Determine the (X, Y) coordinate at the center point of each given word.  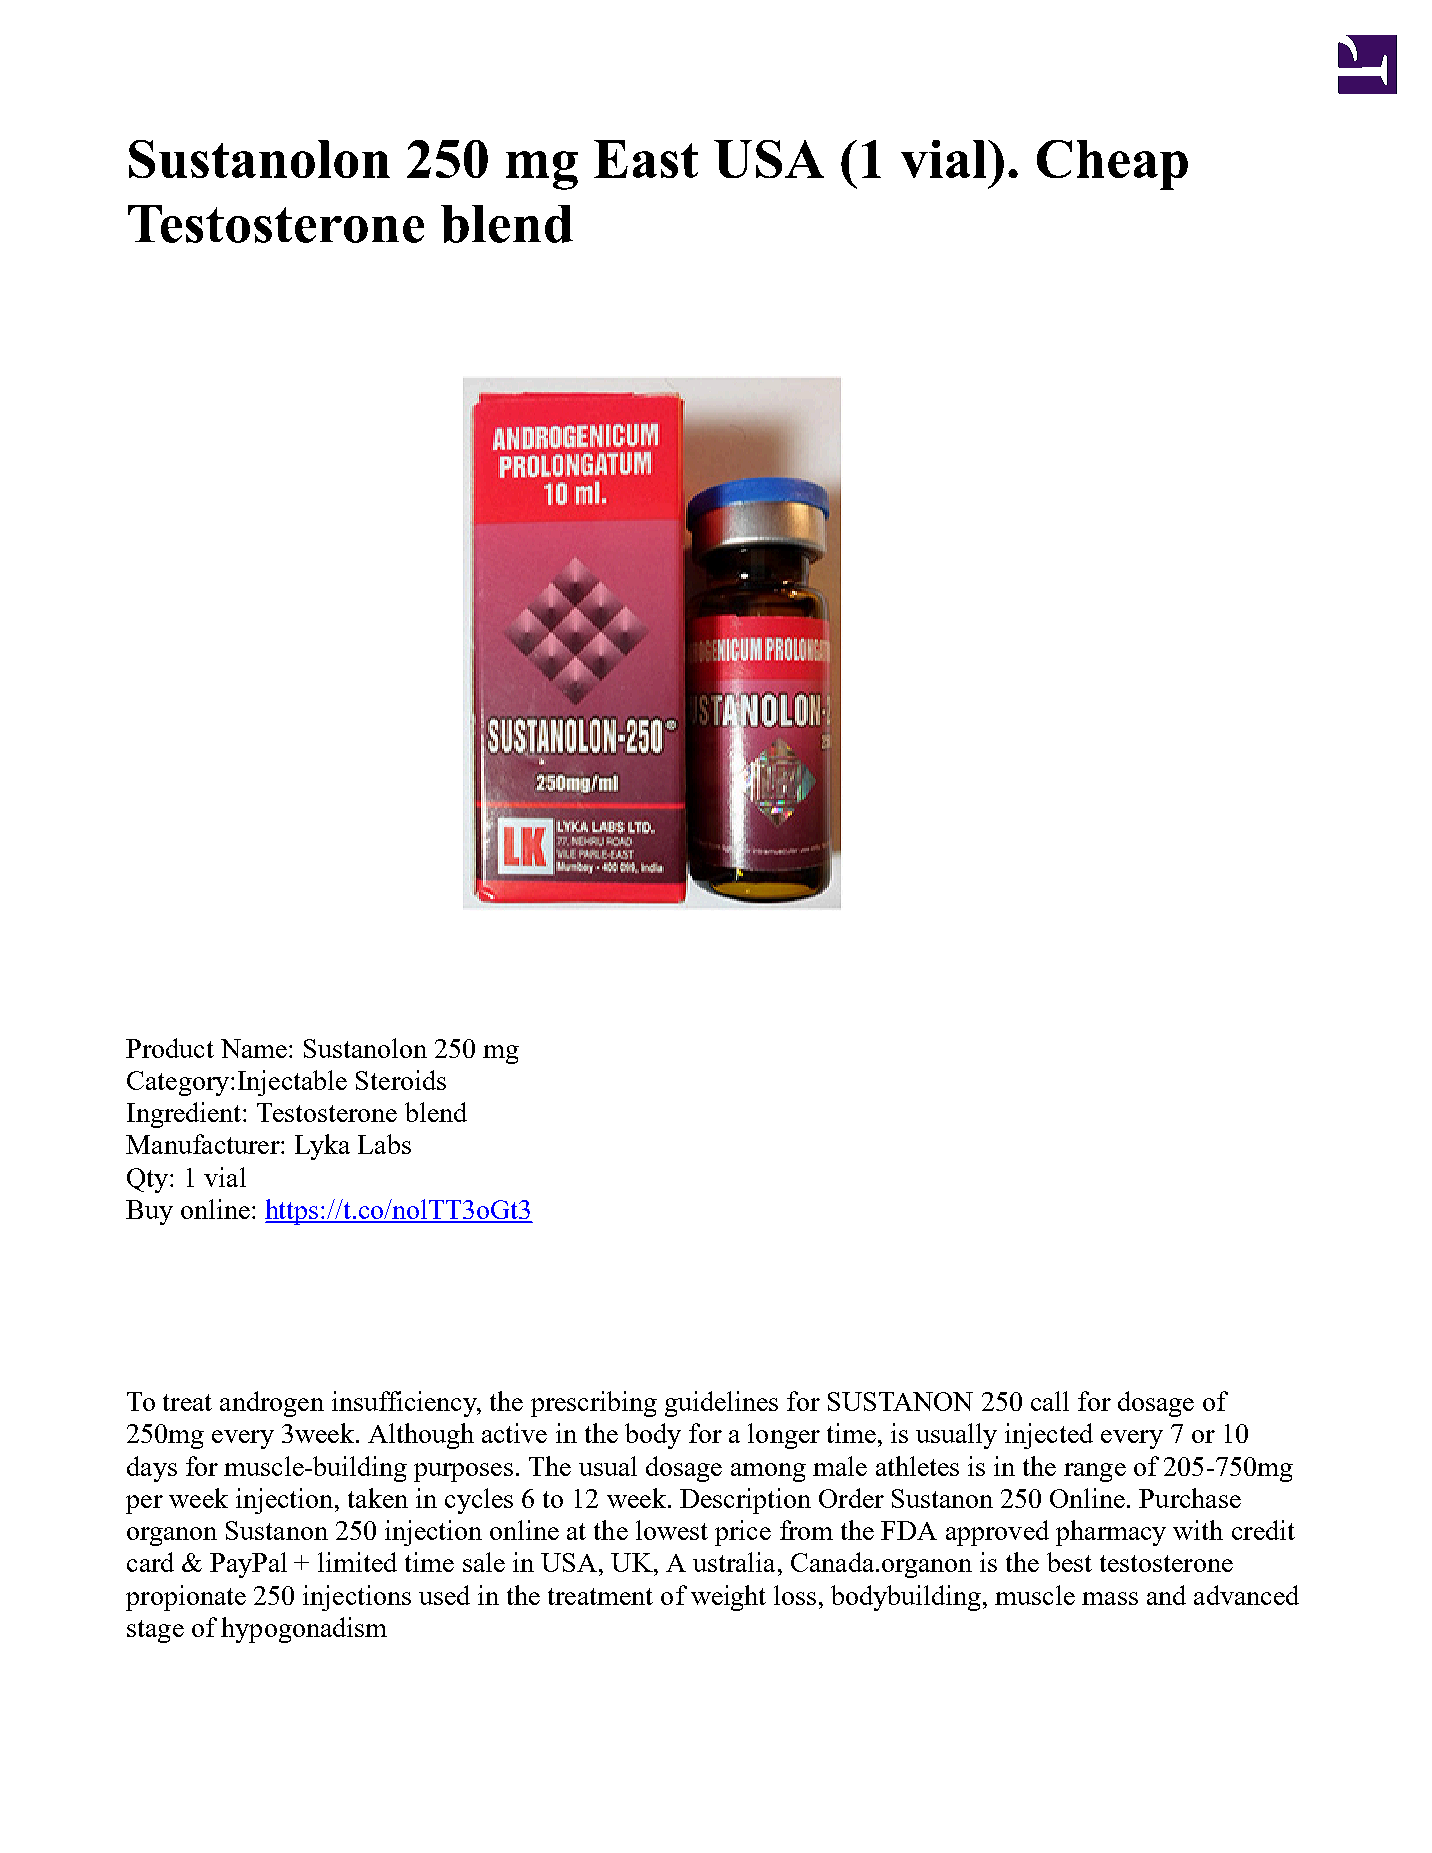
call (1050, 1401)
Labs (384, 1144)
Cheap (1112, 165)
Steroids (401, 1080)
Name (254, 1048)
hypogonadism (304, 1630)
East (646, 159)
